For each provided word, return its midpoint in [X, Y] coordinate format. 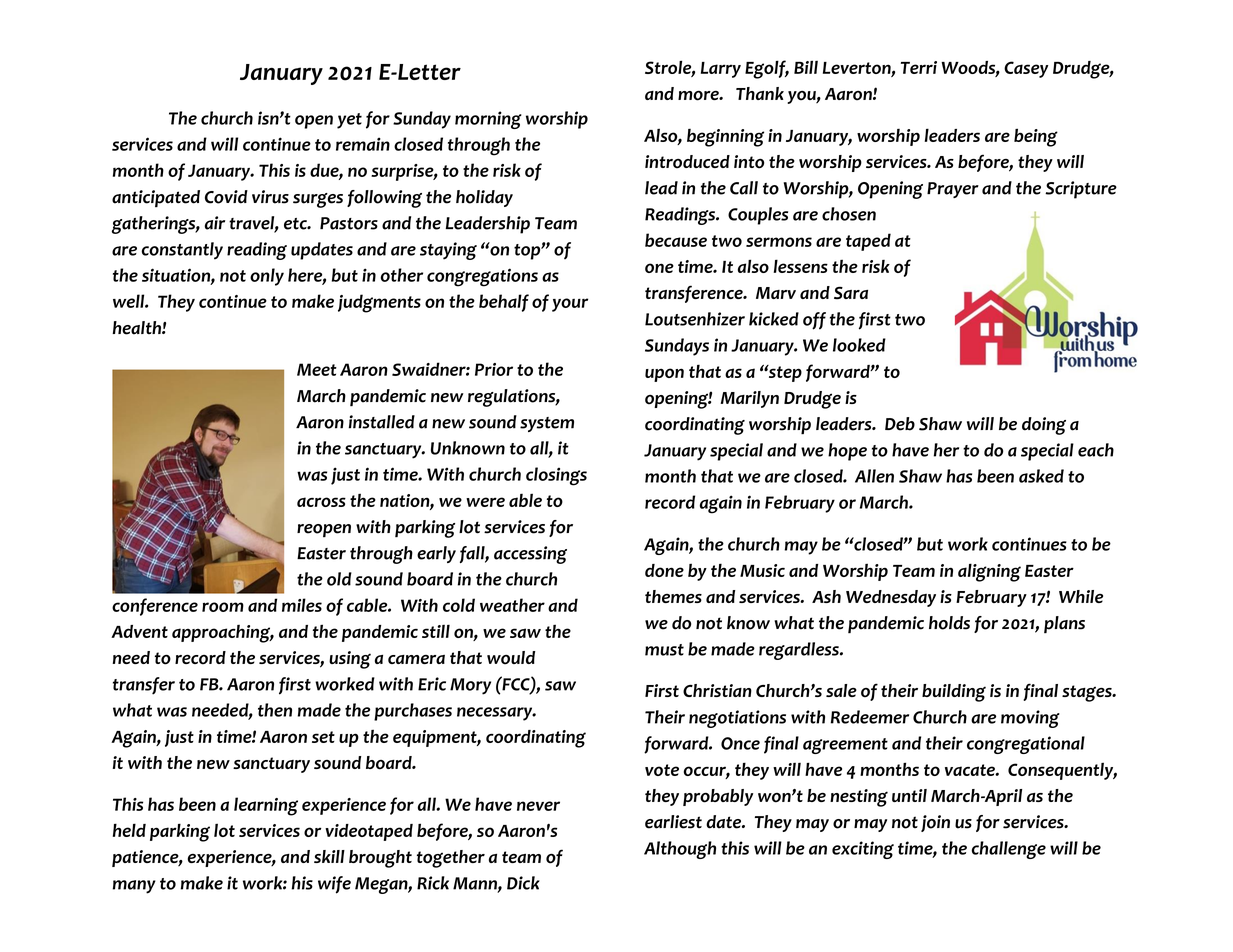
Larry [721, 70]
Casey [1026, 69]
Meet [317, 369]
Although [680, 850]
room [223, 607]
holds [949, 623]
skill [329, 856]
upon [664, 375]
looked [859, 345]
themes [673, 596]
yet [349, 121]
